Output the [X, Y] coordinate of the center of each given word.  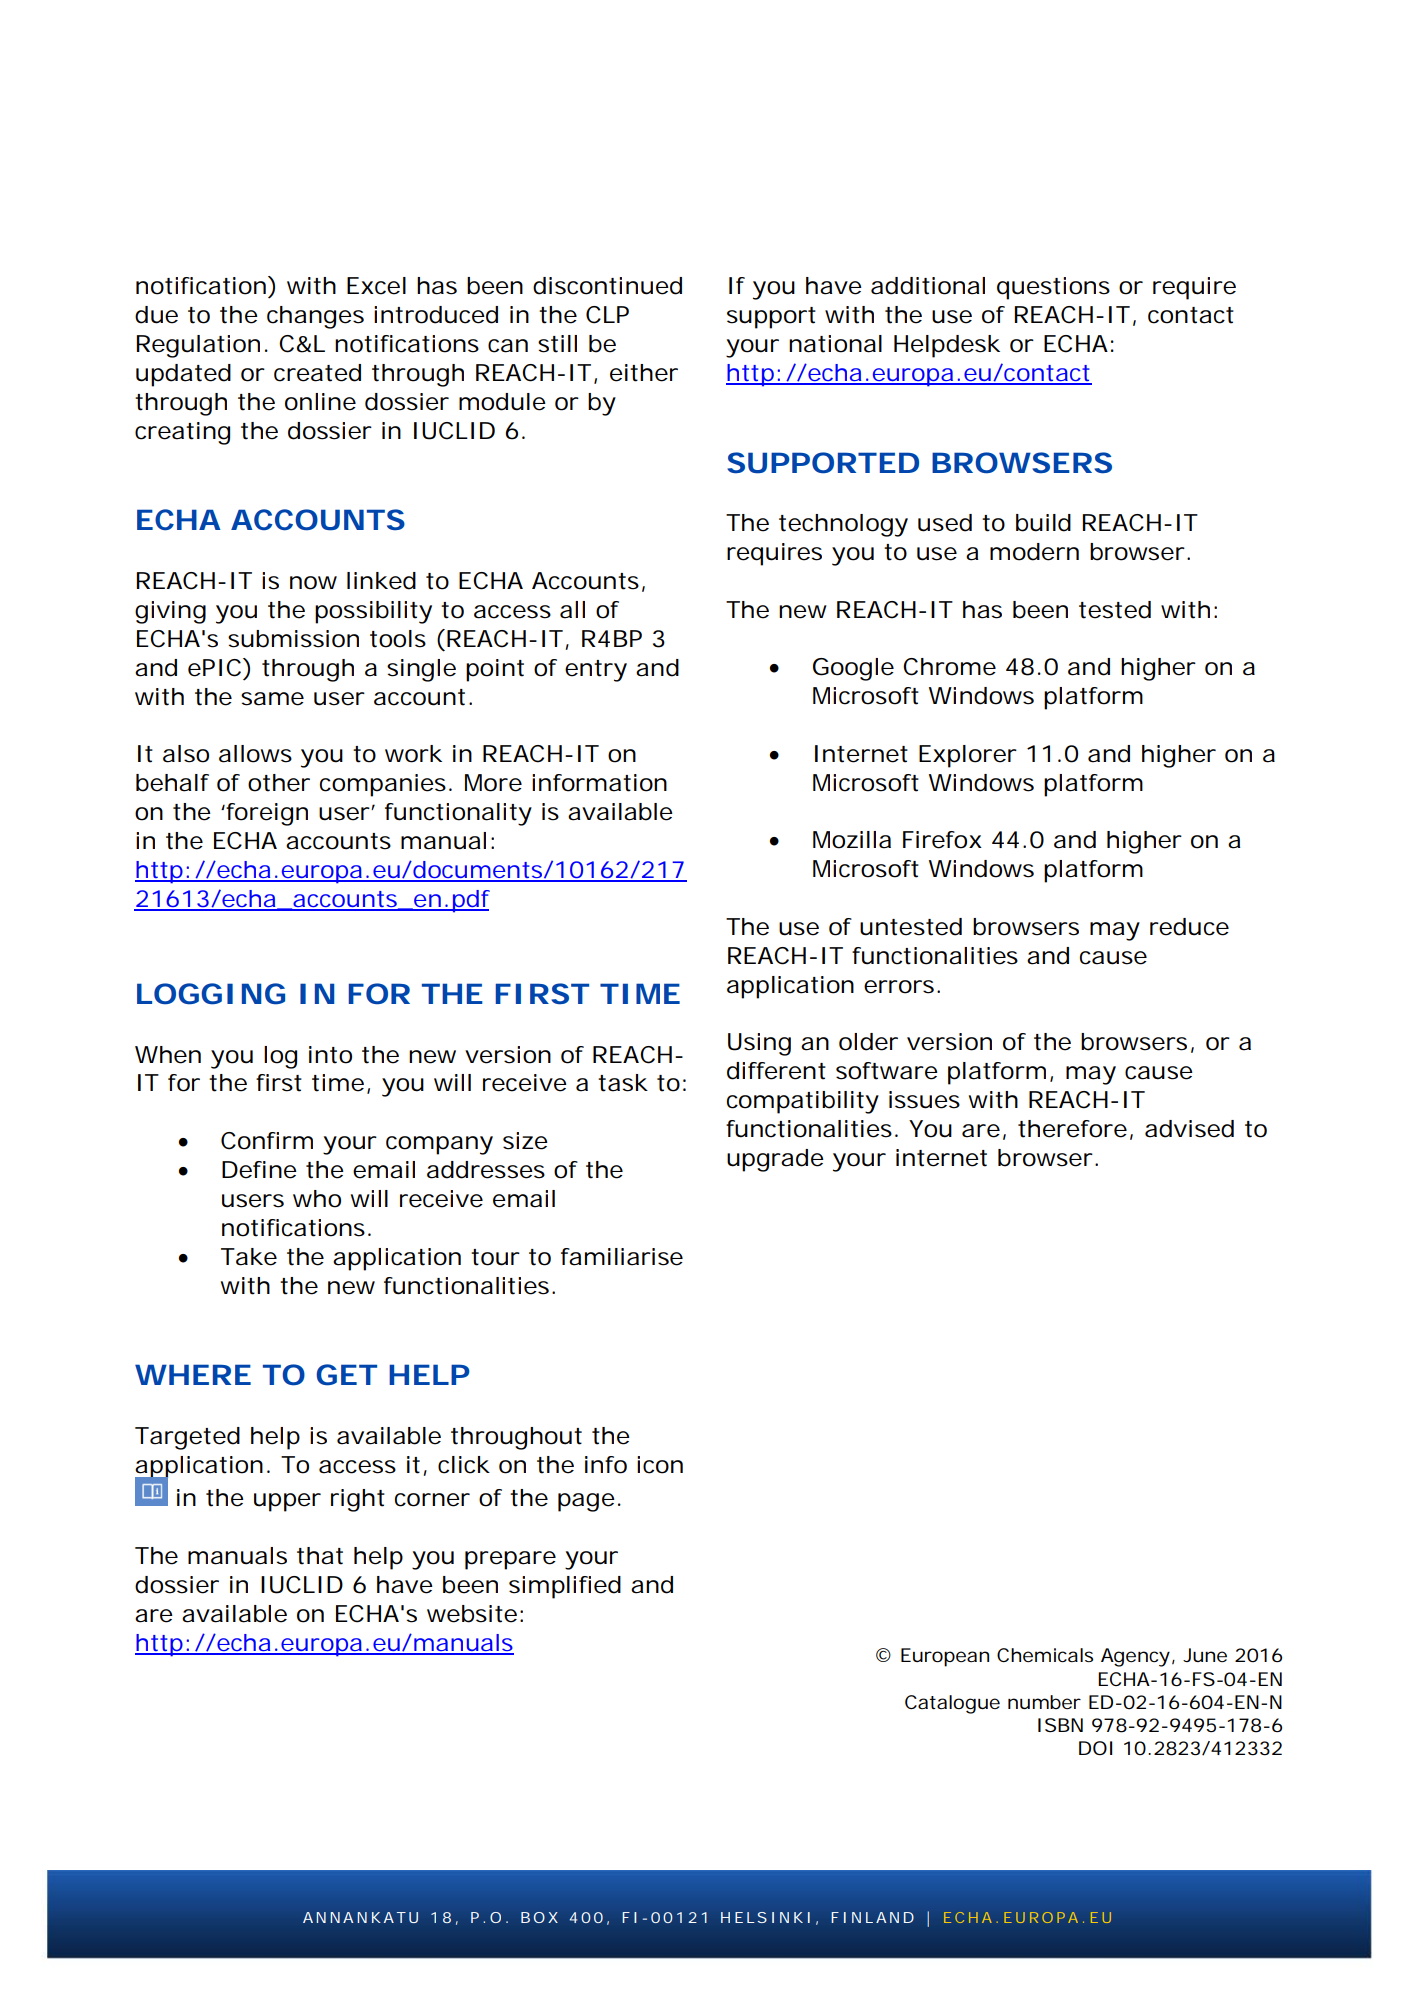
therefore [1072, 1129]
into [330, 1055]
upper [287, 1502]
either [644, 373]
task [623, 1083]
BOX [539, 1917]
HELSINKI [765, 1917]
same [272, 699]
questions [1053, 288]
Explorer [968, 756]
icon [660, 1465]
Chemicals [1045, 1655]
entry [596, 671]
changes [315, 317]
